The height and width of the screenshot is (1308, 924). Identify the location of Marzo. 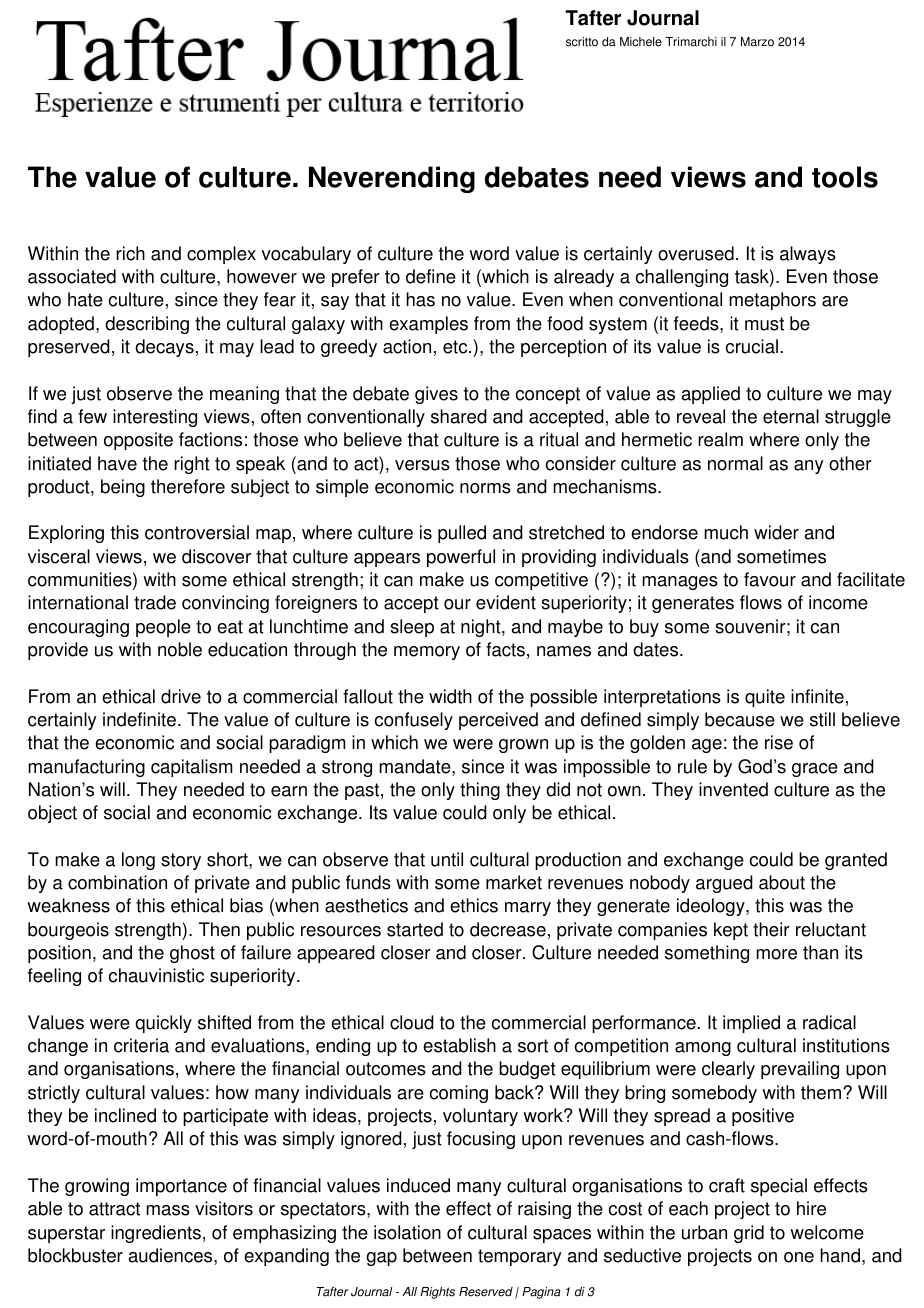
(757, 42).
